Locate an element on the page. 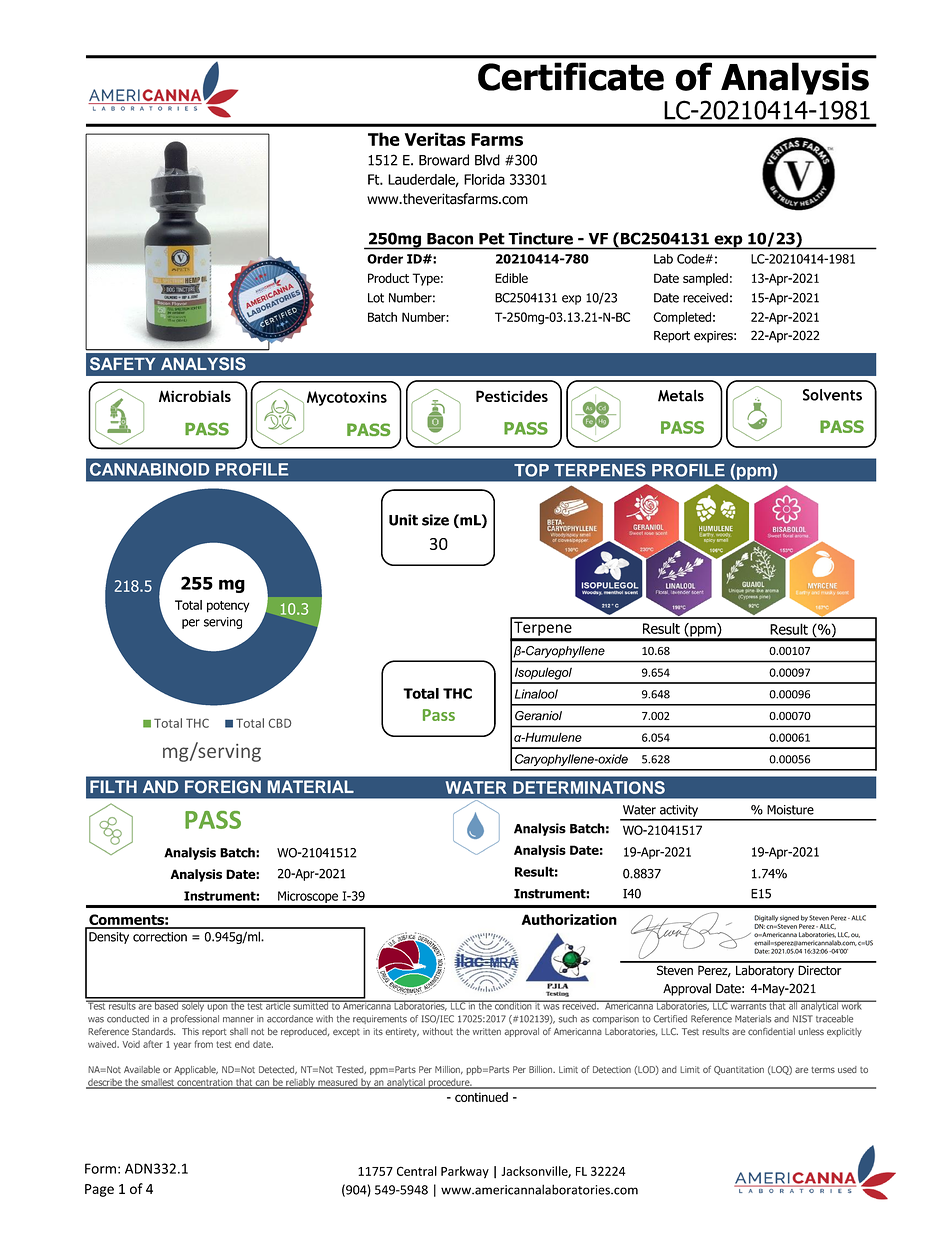  Parkway is located at coordinates (465, 1172).
